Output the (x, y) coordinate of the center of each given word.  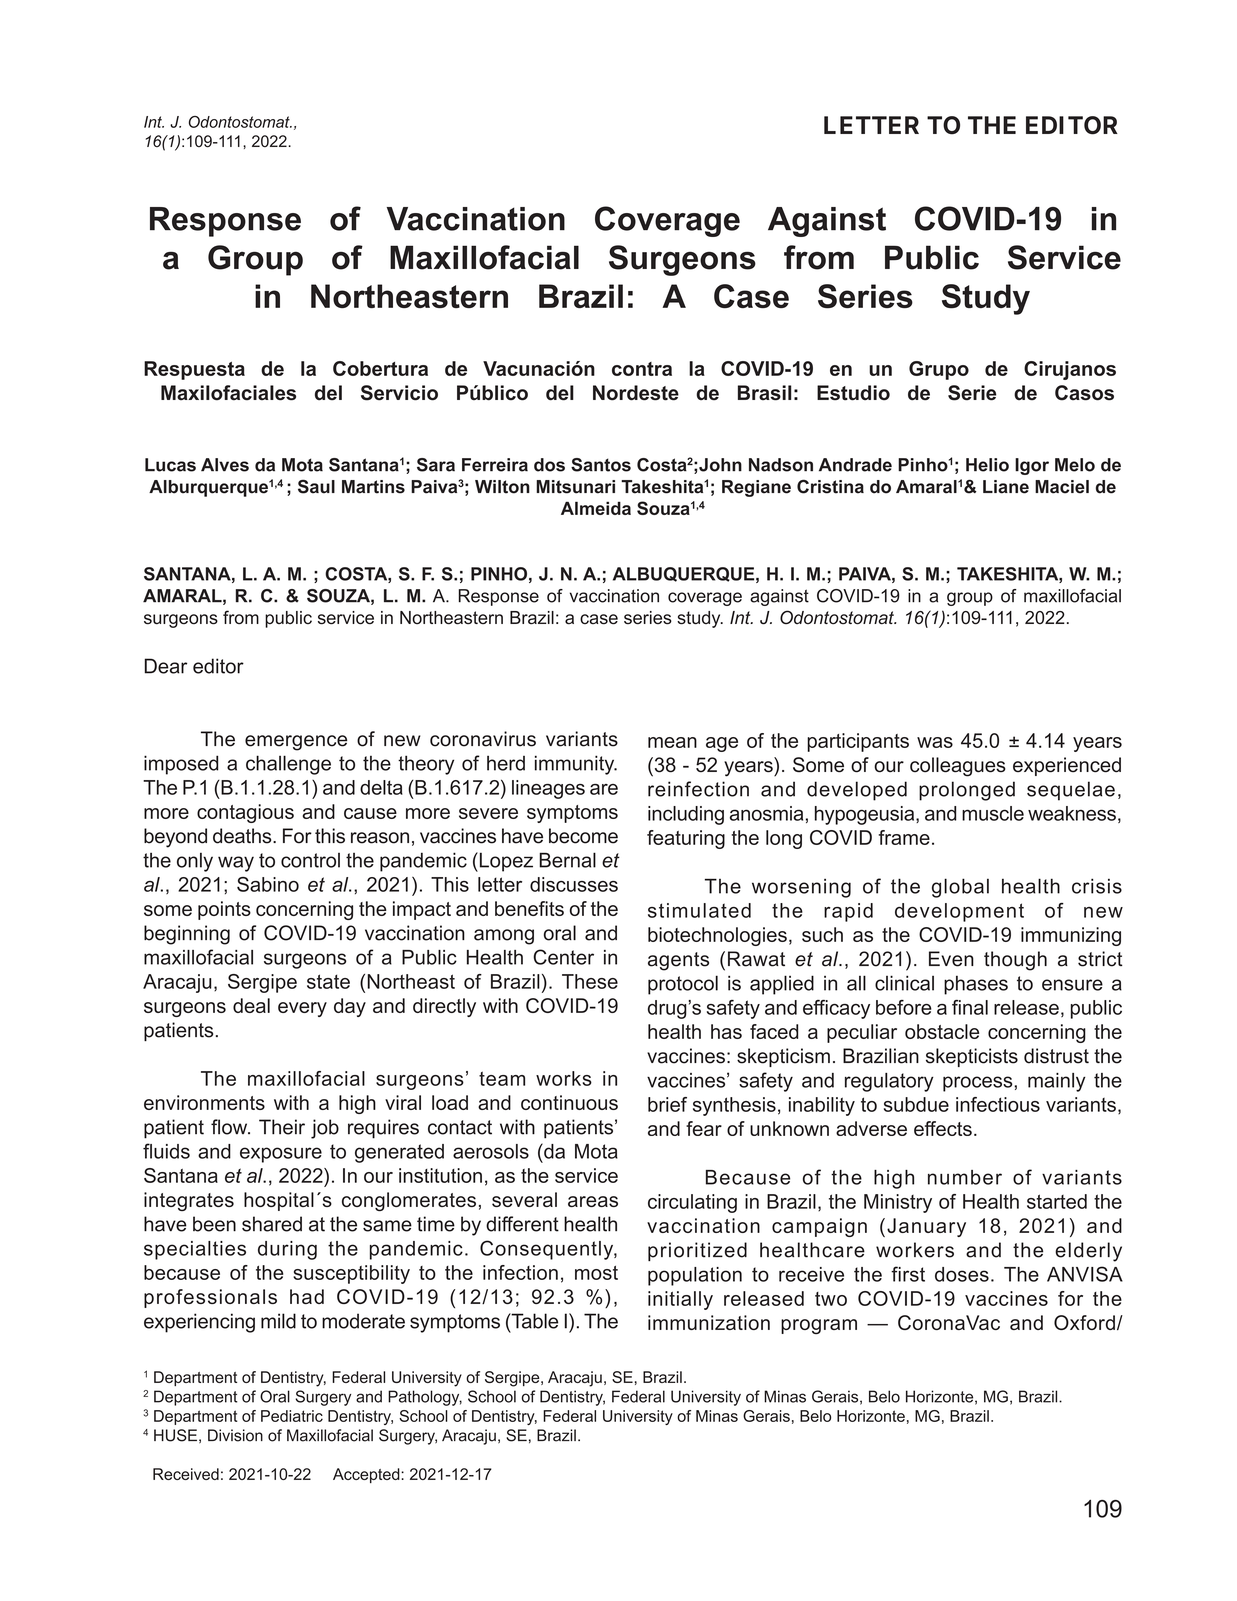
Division (235, 1435)
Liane (1006, 487)
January (926, 1227)
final (970, 1007)
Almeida (596, 508)
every (302, 1009)
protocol (683, 985)
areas (593, 1201)
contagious (245, 813)
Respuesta (194, 370)
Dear (166, 666)
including (686, 815)
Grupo (939, 370)
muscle (993, 813)
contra (642, 369)
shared (272, 1224)
